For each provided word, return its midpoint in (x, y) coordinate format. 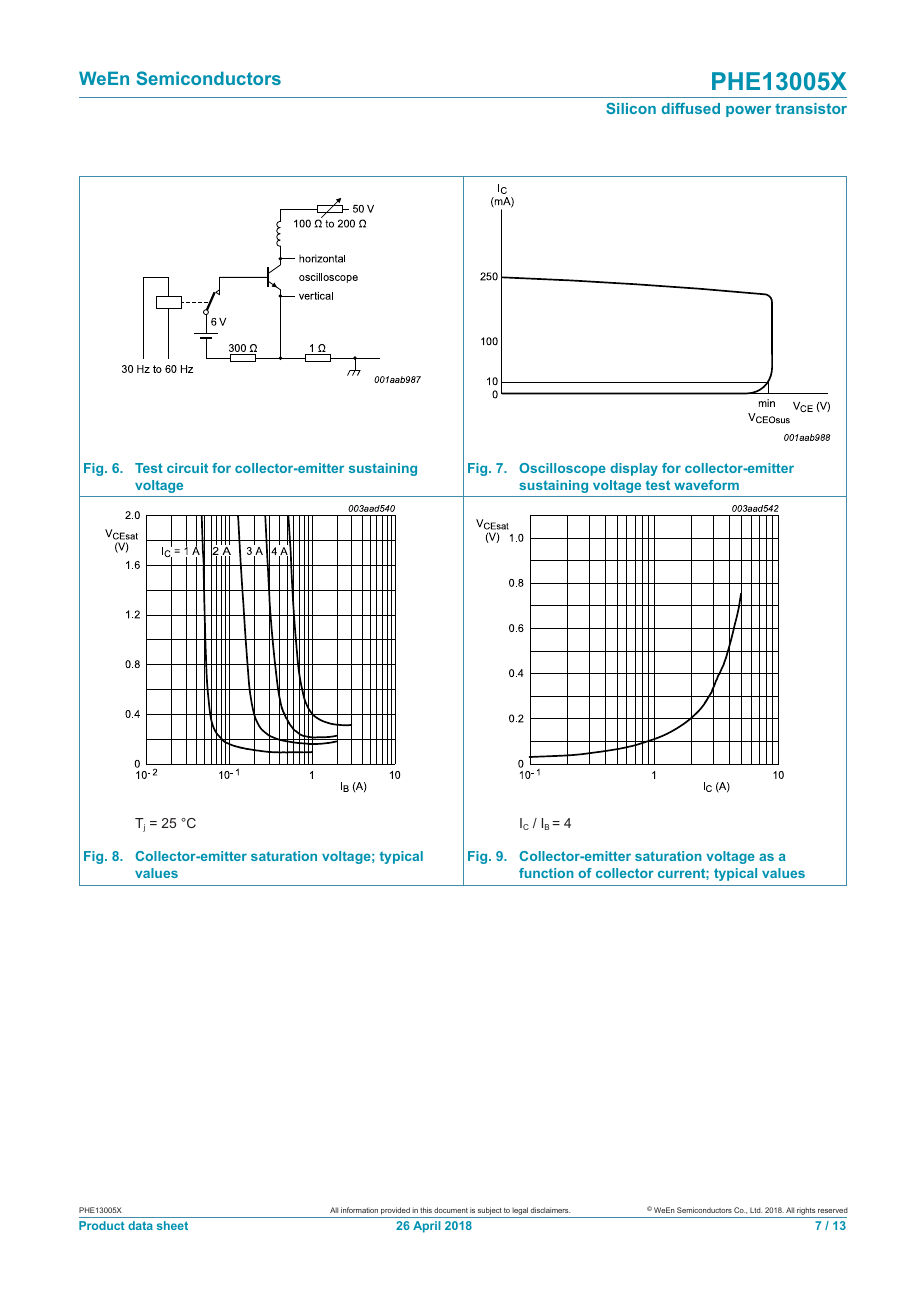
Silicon (631, 108)
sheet (172, 1225)
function (546, 873)
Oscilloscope (562, 469)
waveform (706, 485)
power (748, 111)
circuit (187, 468)
